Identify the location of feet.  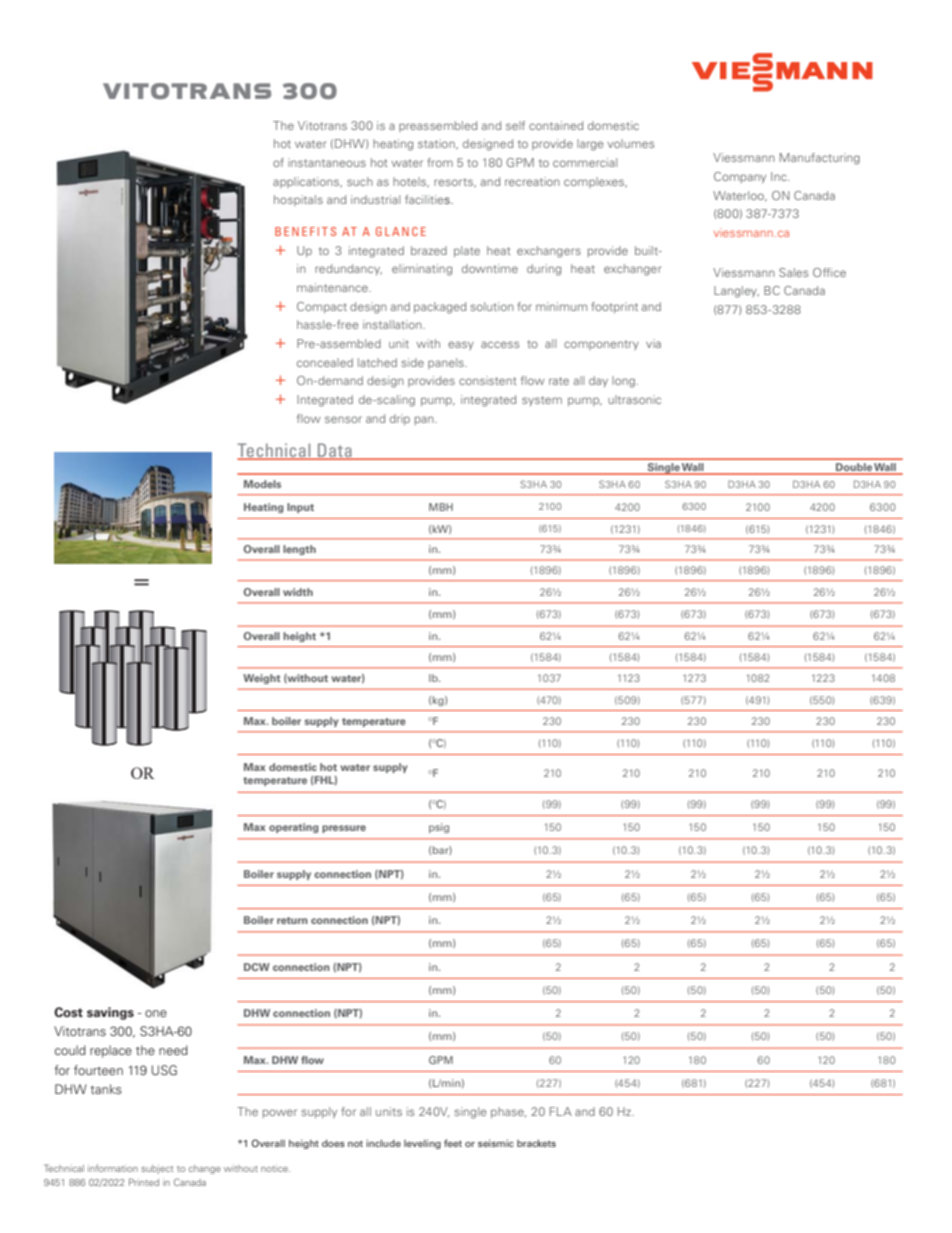
(453, 1143).
